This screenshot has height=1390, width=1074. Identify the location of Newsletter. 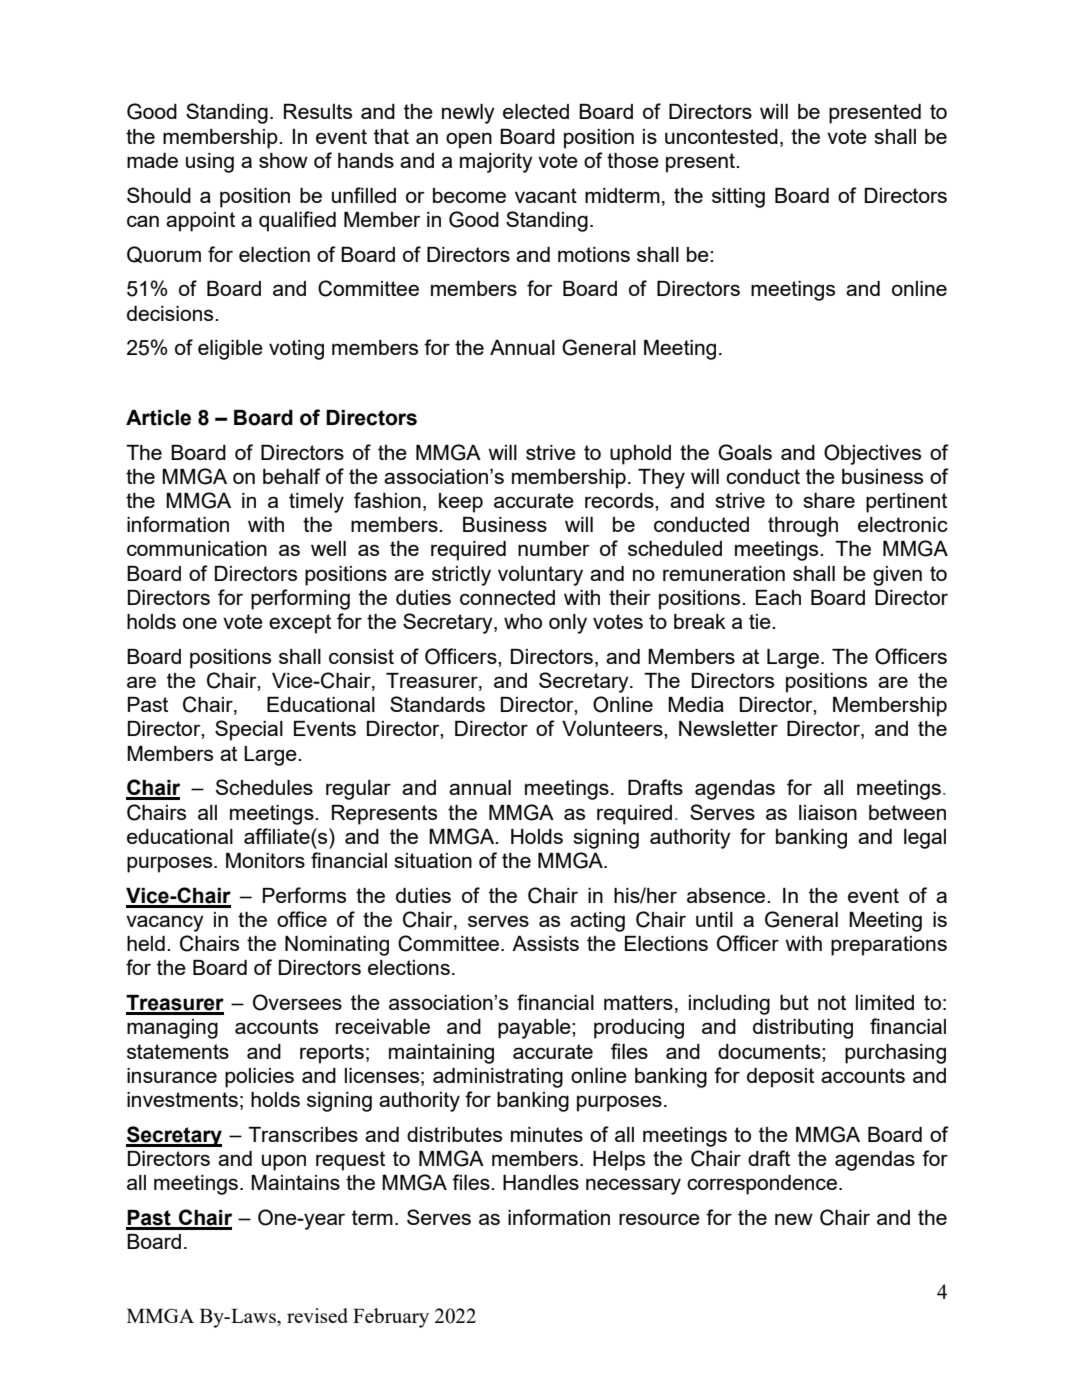
(728, 728).
